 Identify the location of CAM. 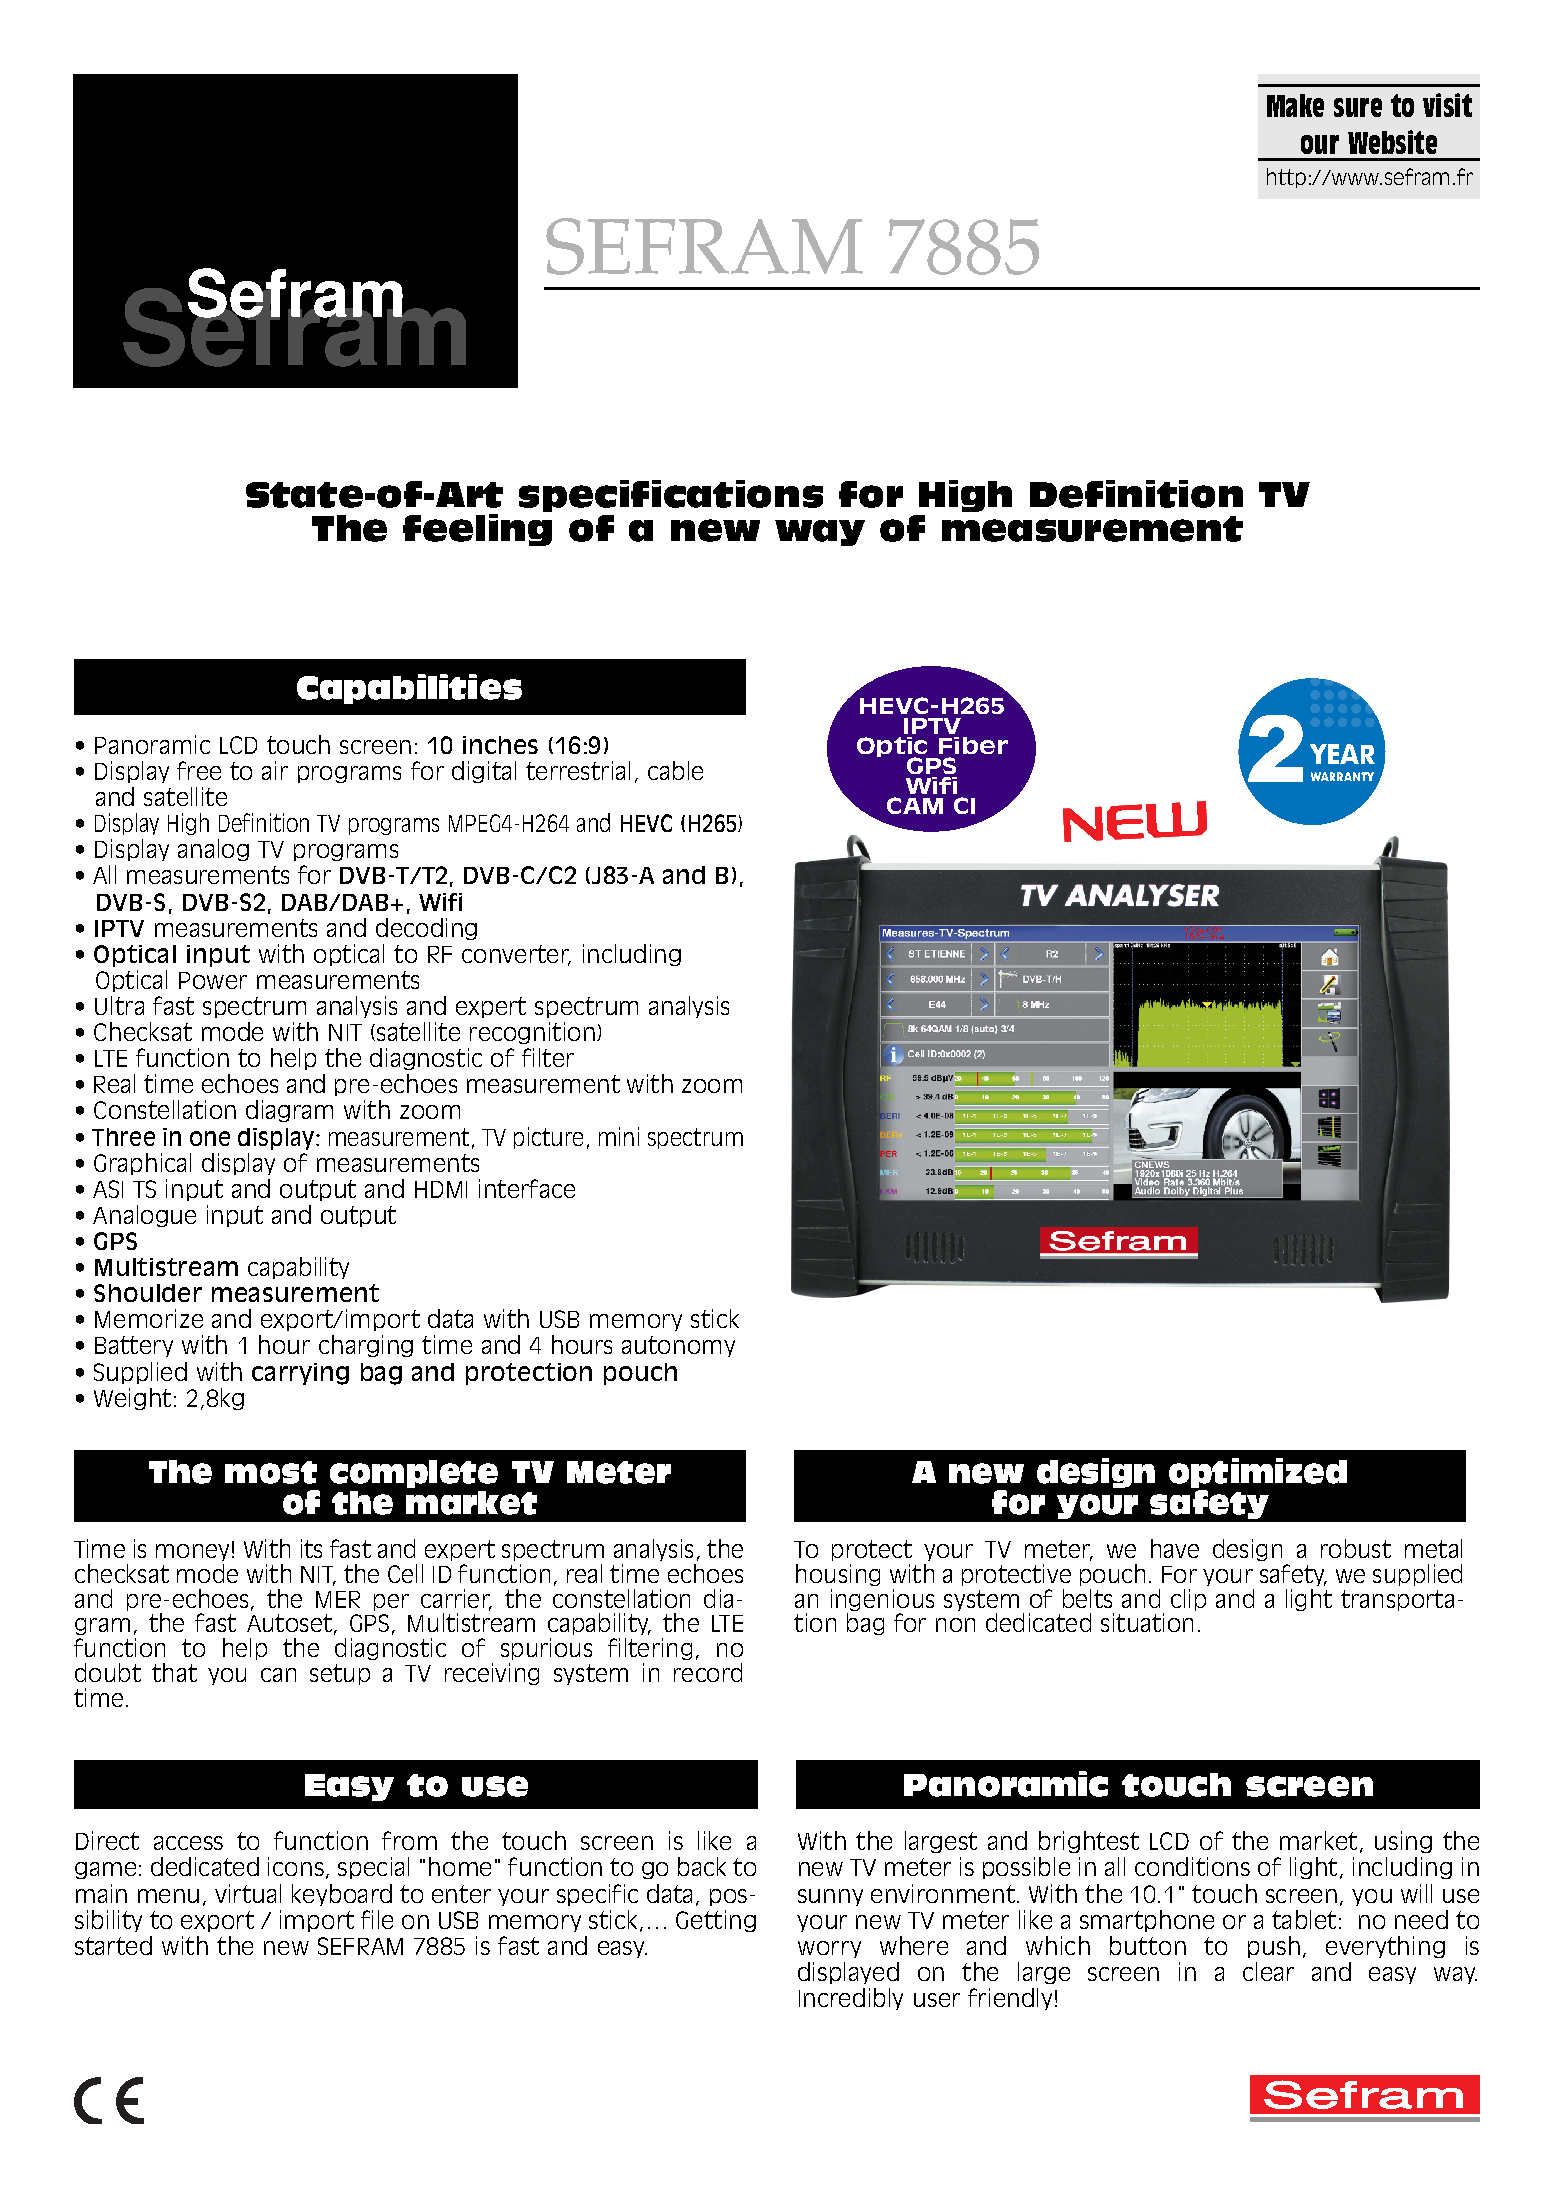
(915, 805).
